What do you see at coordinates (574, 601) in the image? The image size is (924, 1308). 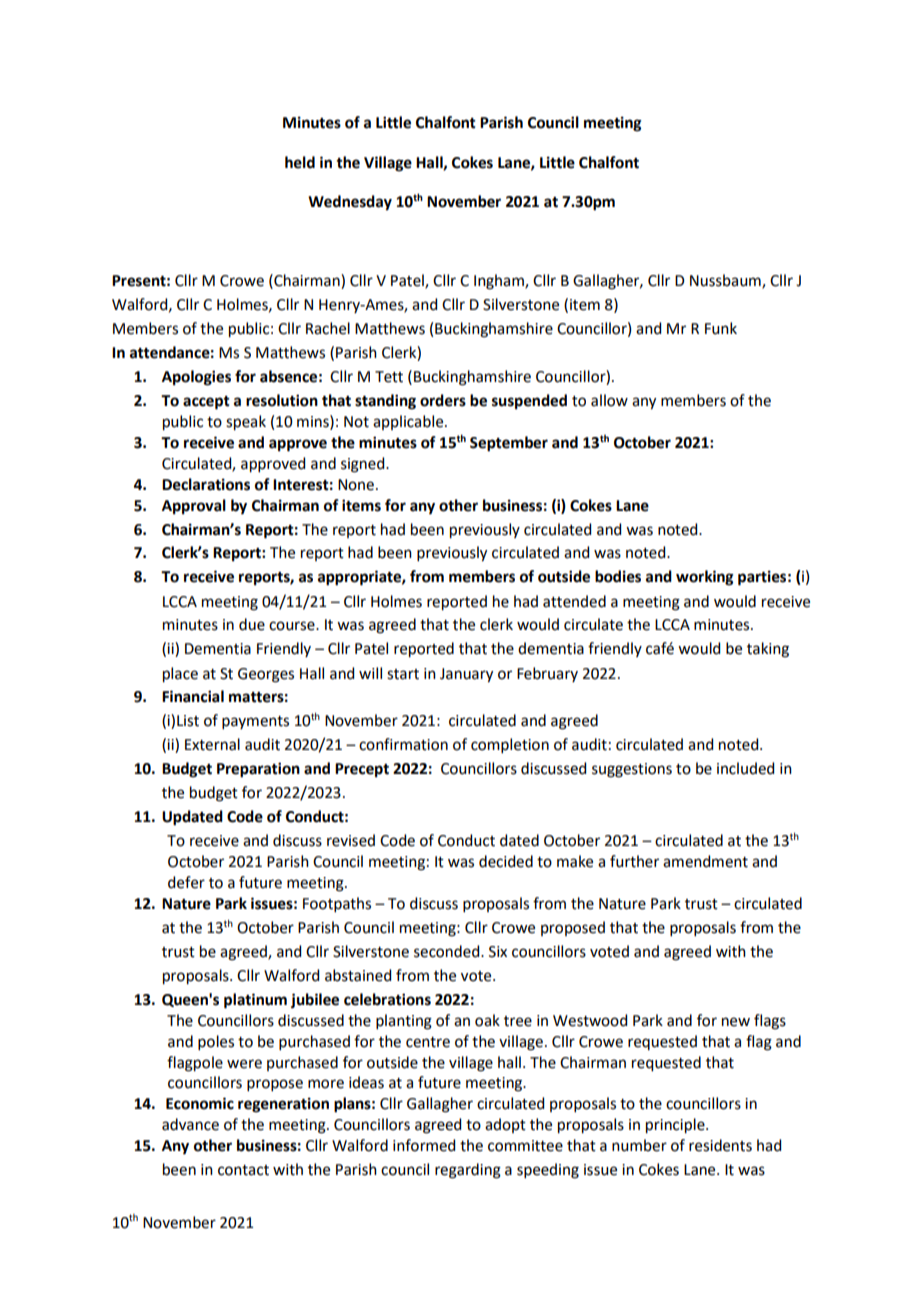 I see `attended` at bounding box center [574, 601].
